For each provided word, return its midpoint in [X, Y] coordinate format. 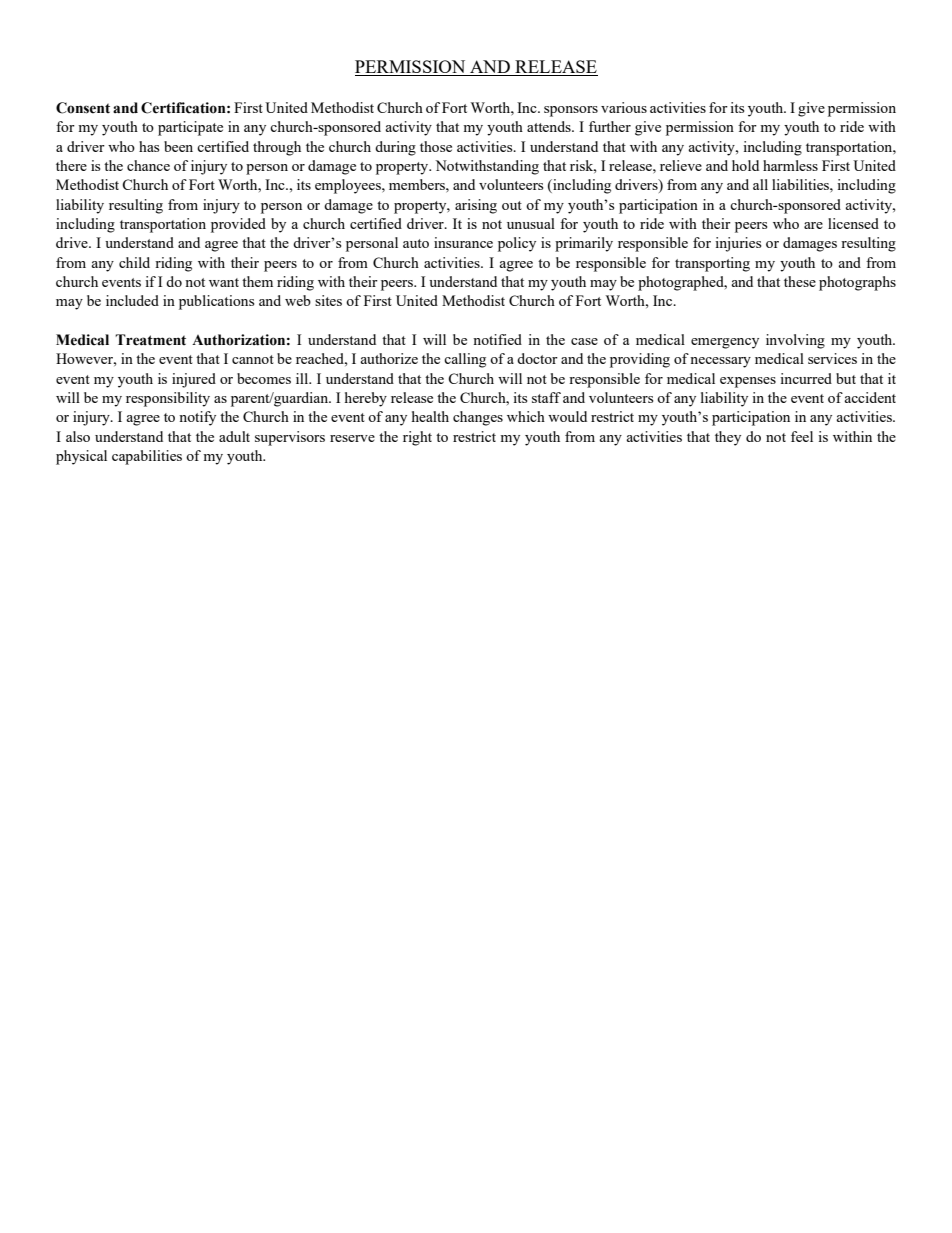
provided [238, 225]
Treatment [150, 340]
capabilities [147, 457]
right [417, 438]
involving [795, 341]
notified [497, 339]
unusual [531, 223]
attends [550, 126]
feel [802, 436]
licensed [853, 223]
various [624, 107]
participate [190, 128]
